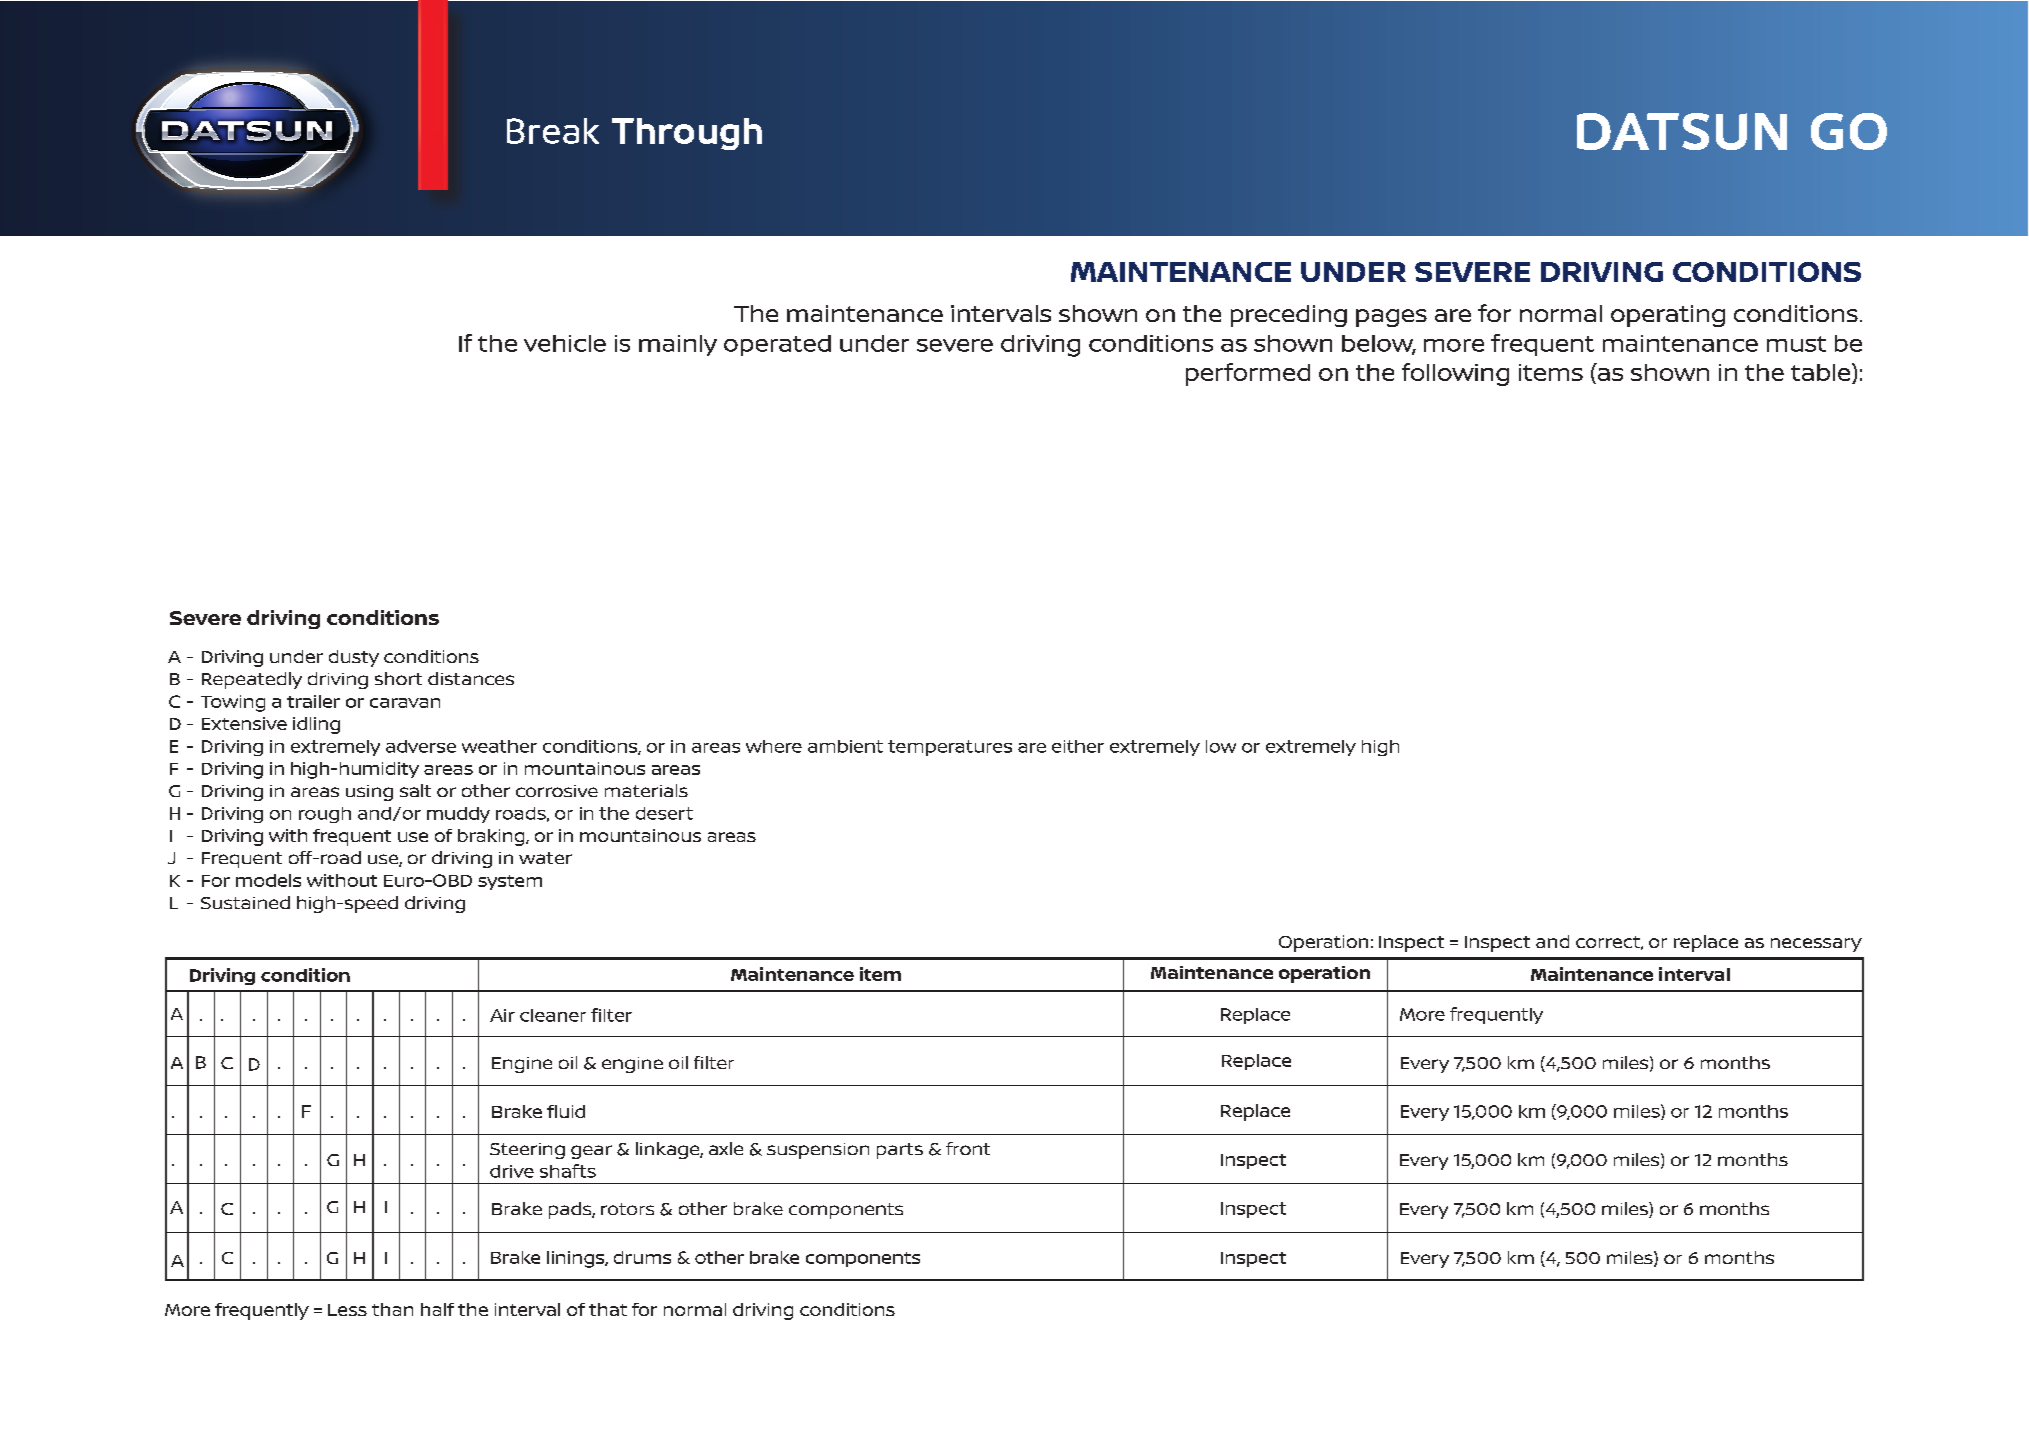  I want to click on following, so click(1455, 374).
